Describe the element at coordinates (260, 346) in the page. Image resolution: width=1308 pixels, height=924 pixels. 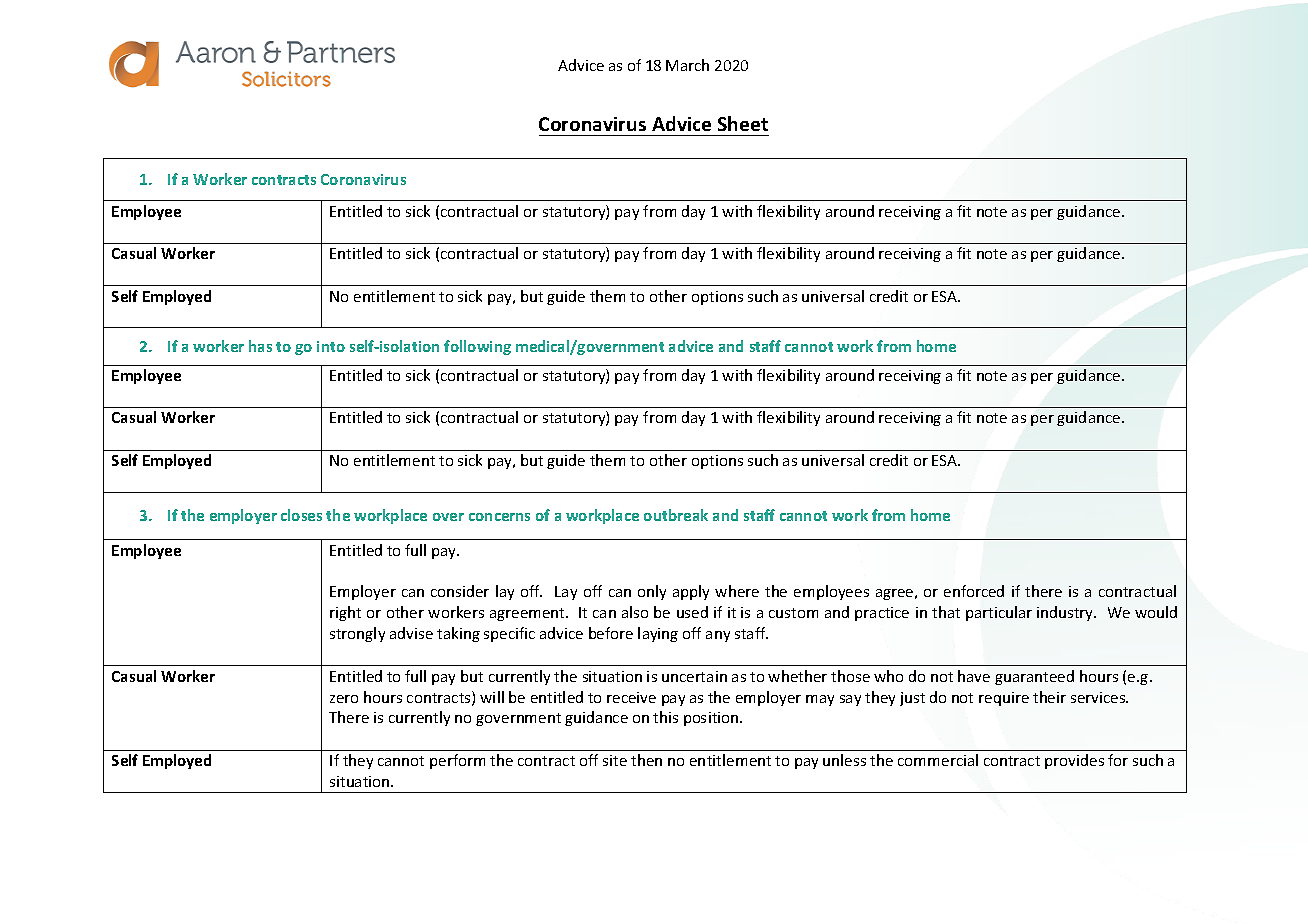
I see `has` at that location.
